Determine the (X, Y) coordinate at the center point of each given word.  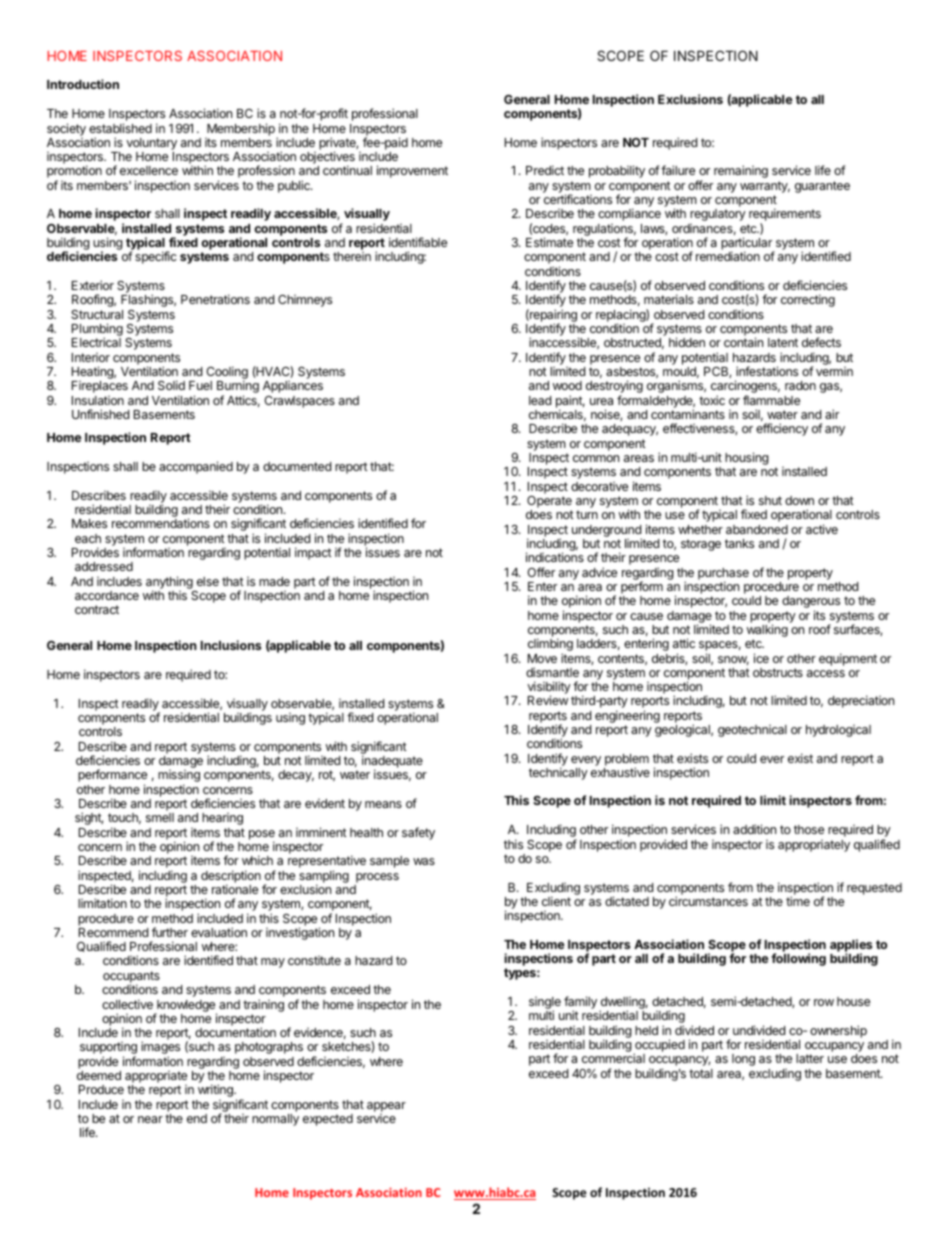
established (120, 128)
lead (540, 400)
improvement (412, 171)
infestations (767, 371)
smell (160, 817)
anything (169, 583)
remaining (741, 171)
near (150, 1119)
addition (754, 829)
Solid (171, 385)
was (424, 861)
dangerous (811, 603)
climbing (550, 646)
